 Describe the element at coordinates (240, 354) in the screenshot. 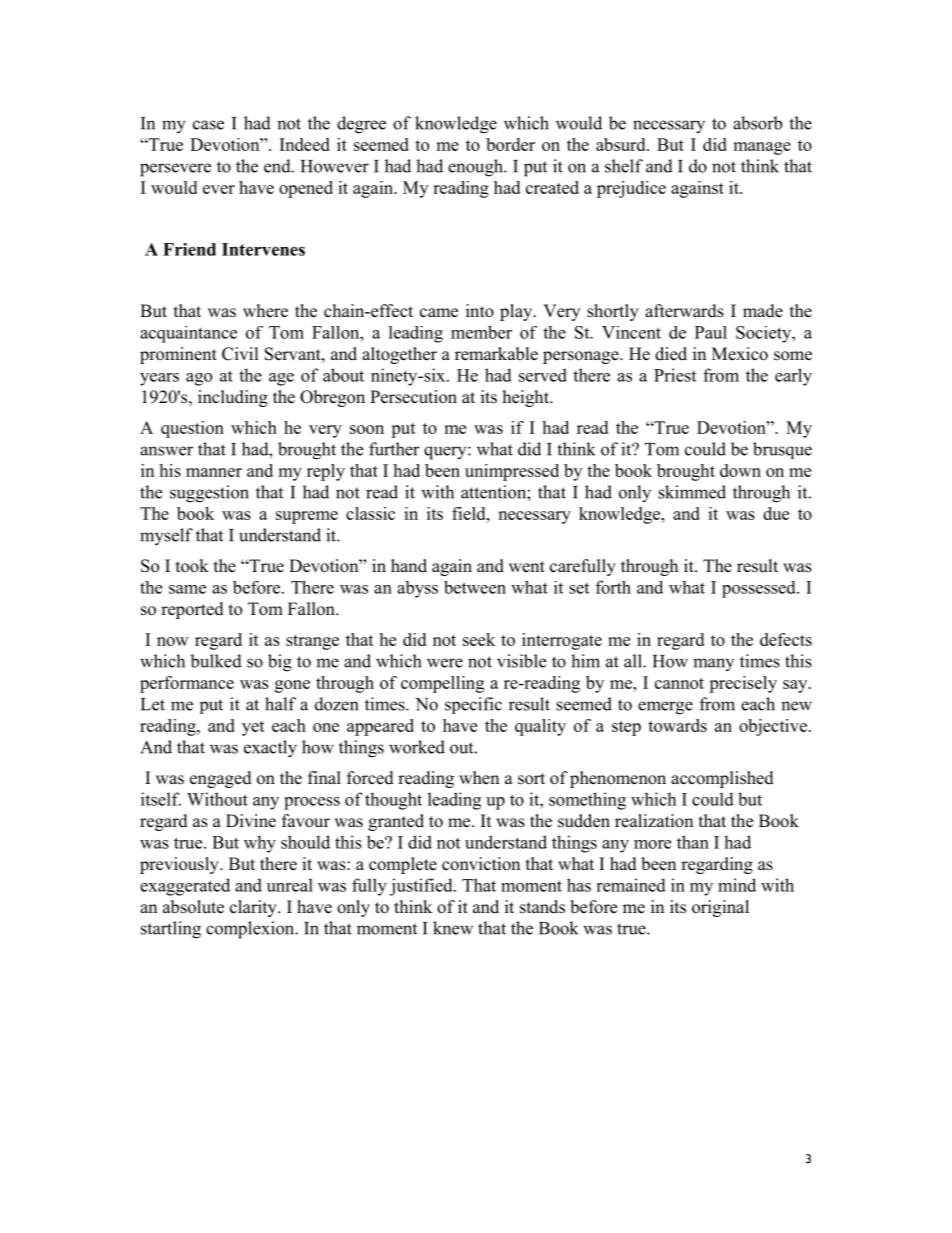

I see `Civil` at that location.
